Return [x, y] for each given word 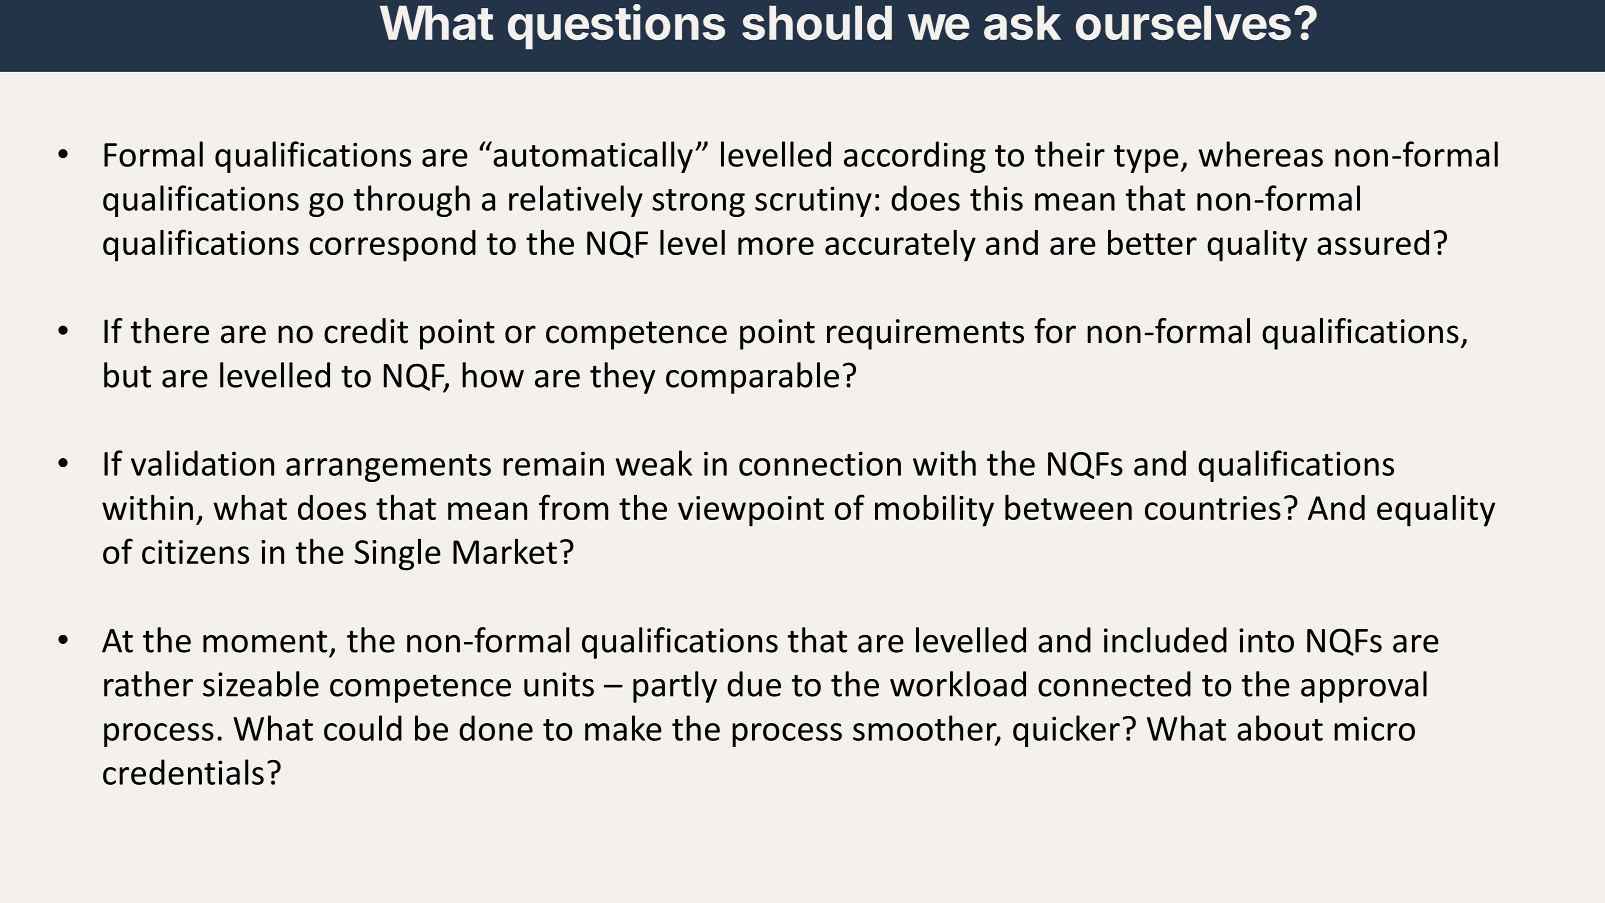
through [412, 201]
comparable [752, 378]
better [1152, 242]
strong [698, 203]
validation [202, 463]
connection [820, 463]
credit [366, 331]
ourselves [1183, 22]
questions [616, 27]
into [1266, 640]
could [363, 728]
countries [1213, 508]
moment [265, 642]
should [817, 22]
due [754, 684]
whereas [1261, 154]
